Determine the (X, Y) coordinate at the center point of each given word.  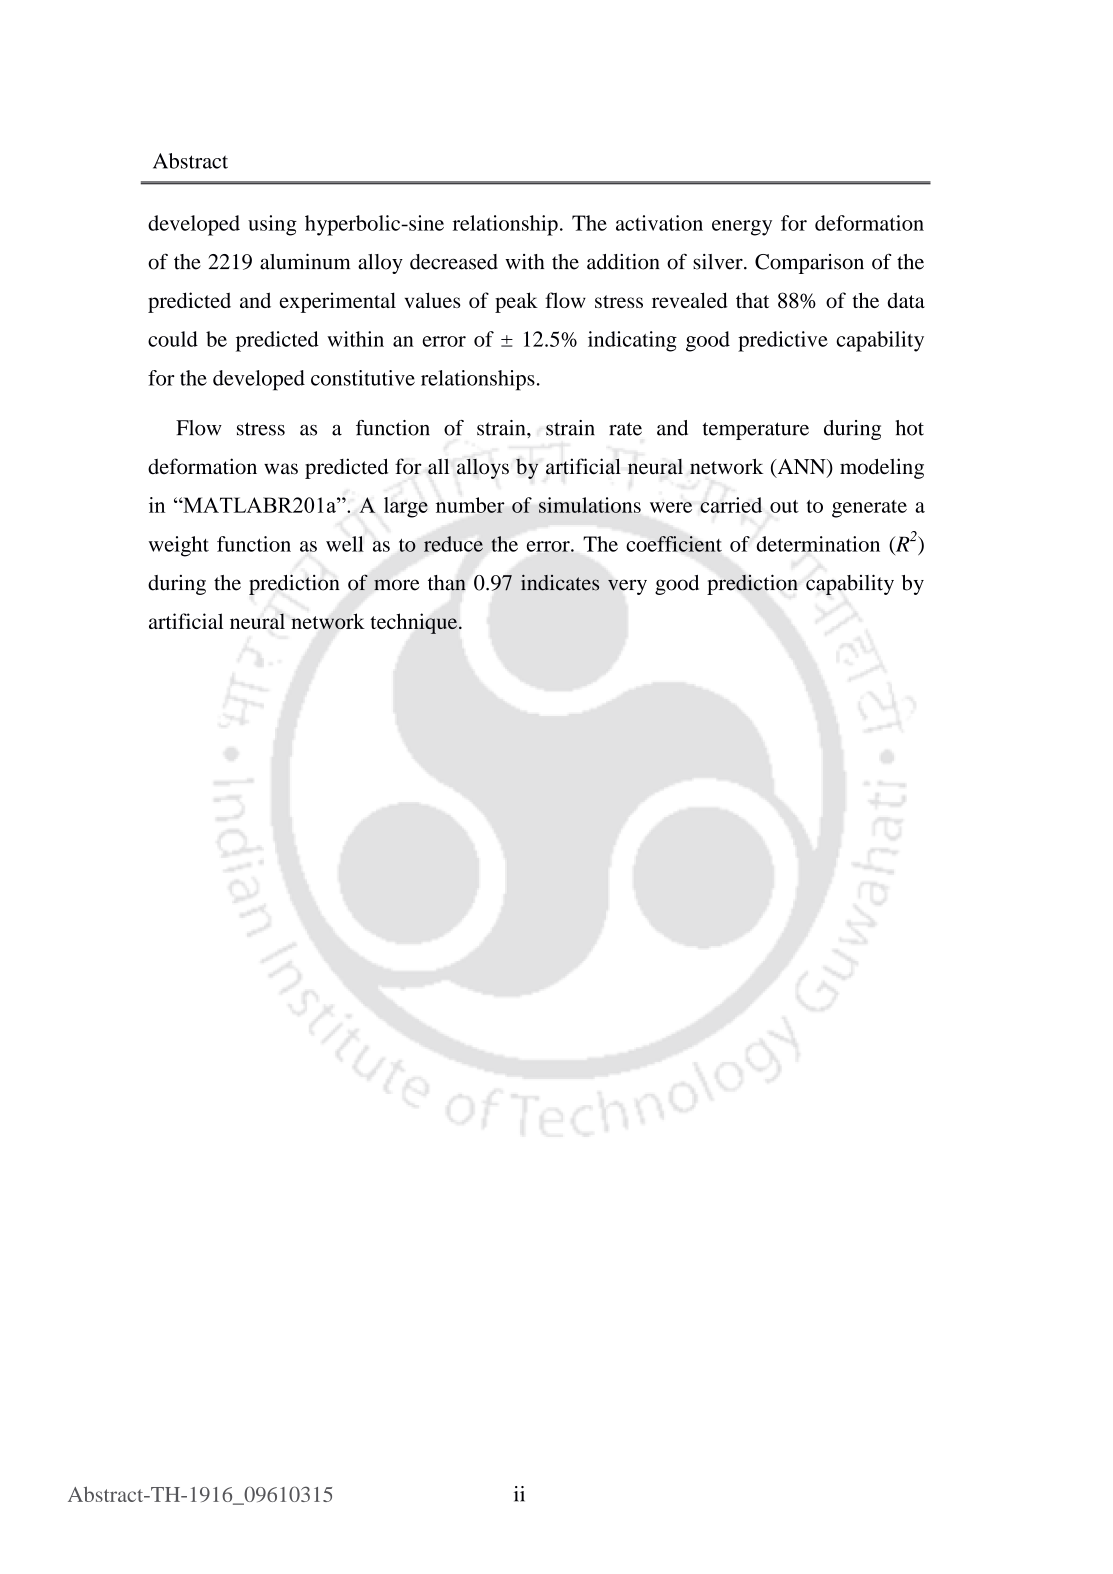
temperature (755, 431)
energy (742, 228)
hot (909, 428)
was (281, 469)
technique (413, 623)
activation (659, 223)
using (272, 225)
